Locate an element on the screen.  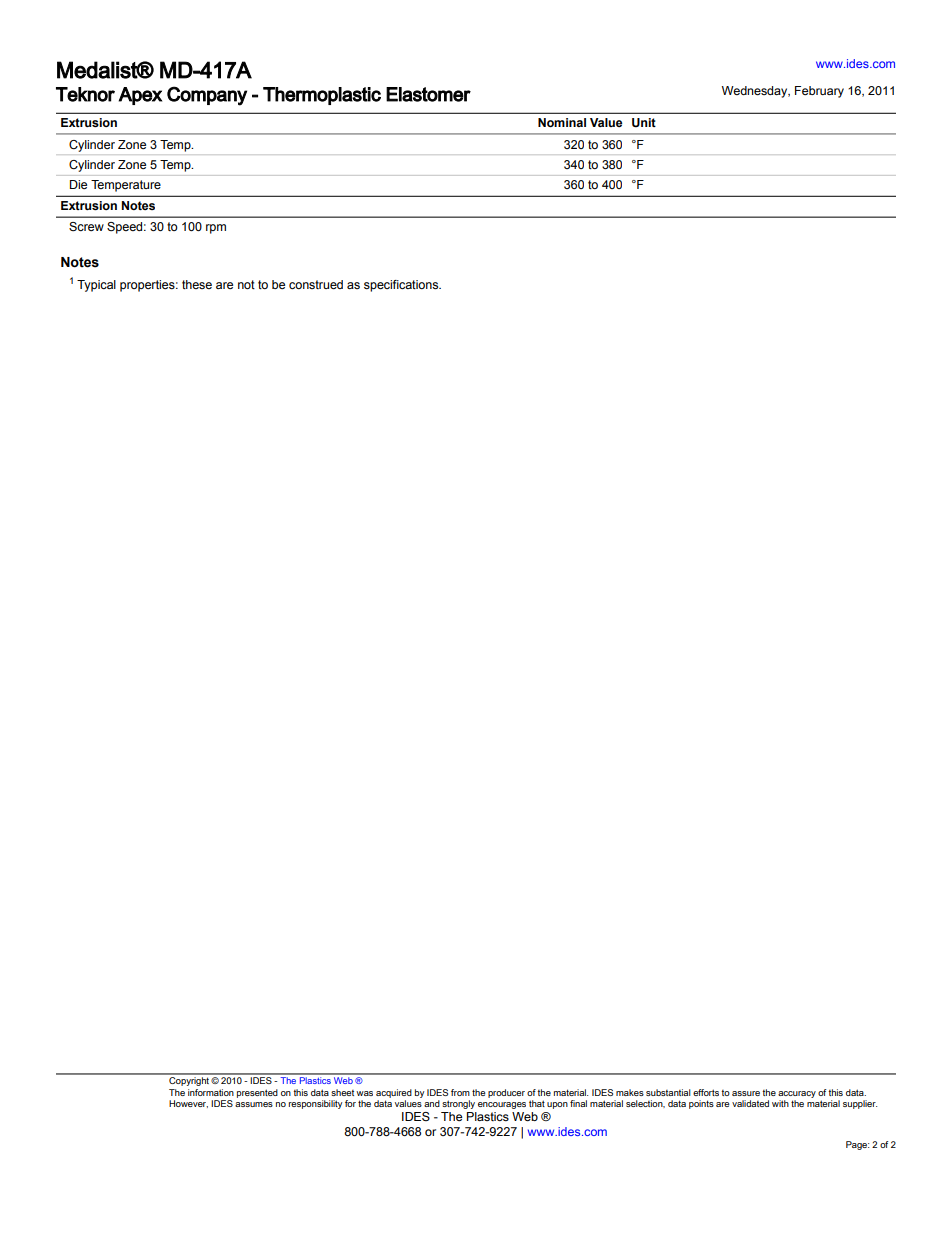
information is located at coordinates (211, 1092).
